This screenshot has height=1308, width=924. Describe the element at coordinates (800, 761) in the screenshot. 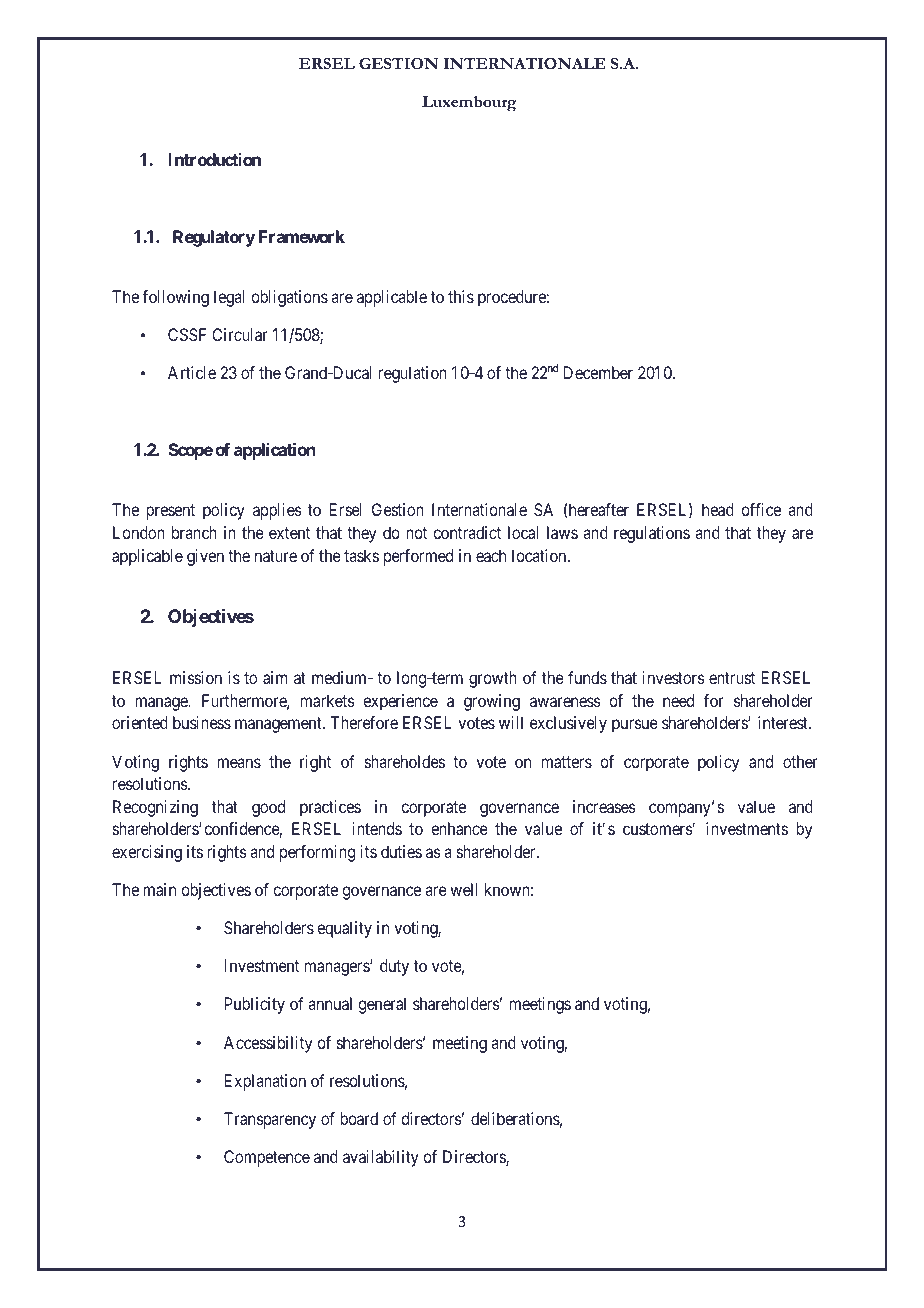

I see `other` at that location.
